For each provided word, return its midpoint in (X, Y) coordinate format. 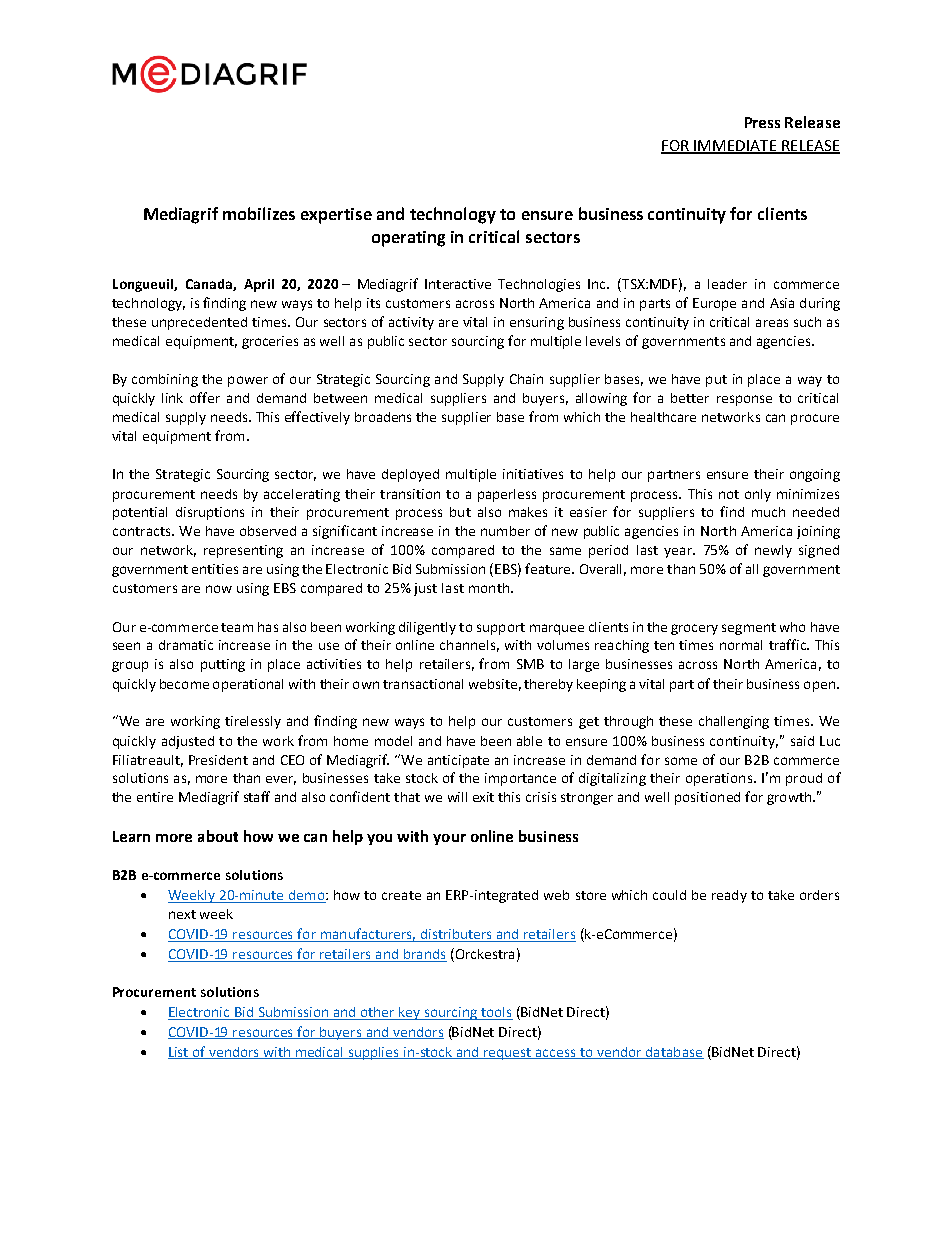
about (218, 836)
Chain (526, 379)
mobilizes (259, 213)
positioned (707, 798)
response (744, 400)
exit (483, 797)
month (489, 588)
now (219, 589)
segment (749, 629)
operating (408, 239)
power (248, 381)
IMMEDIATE (736, 146)
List (179, 1053)
